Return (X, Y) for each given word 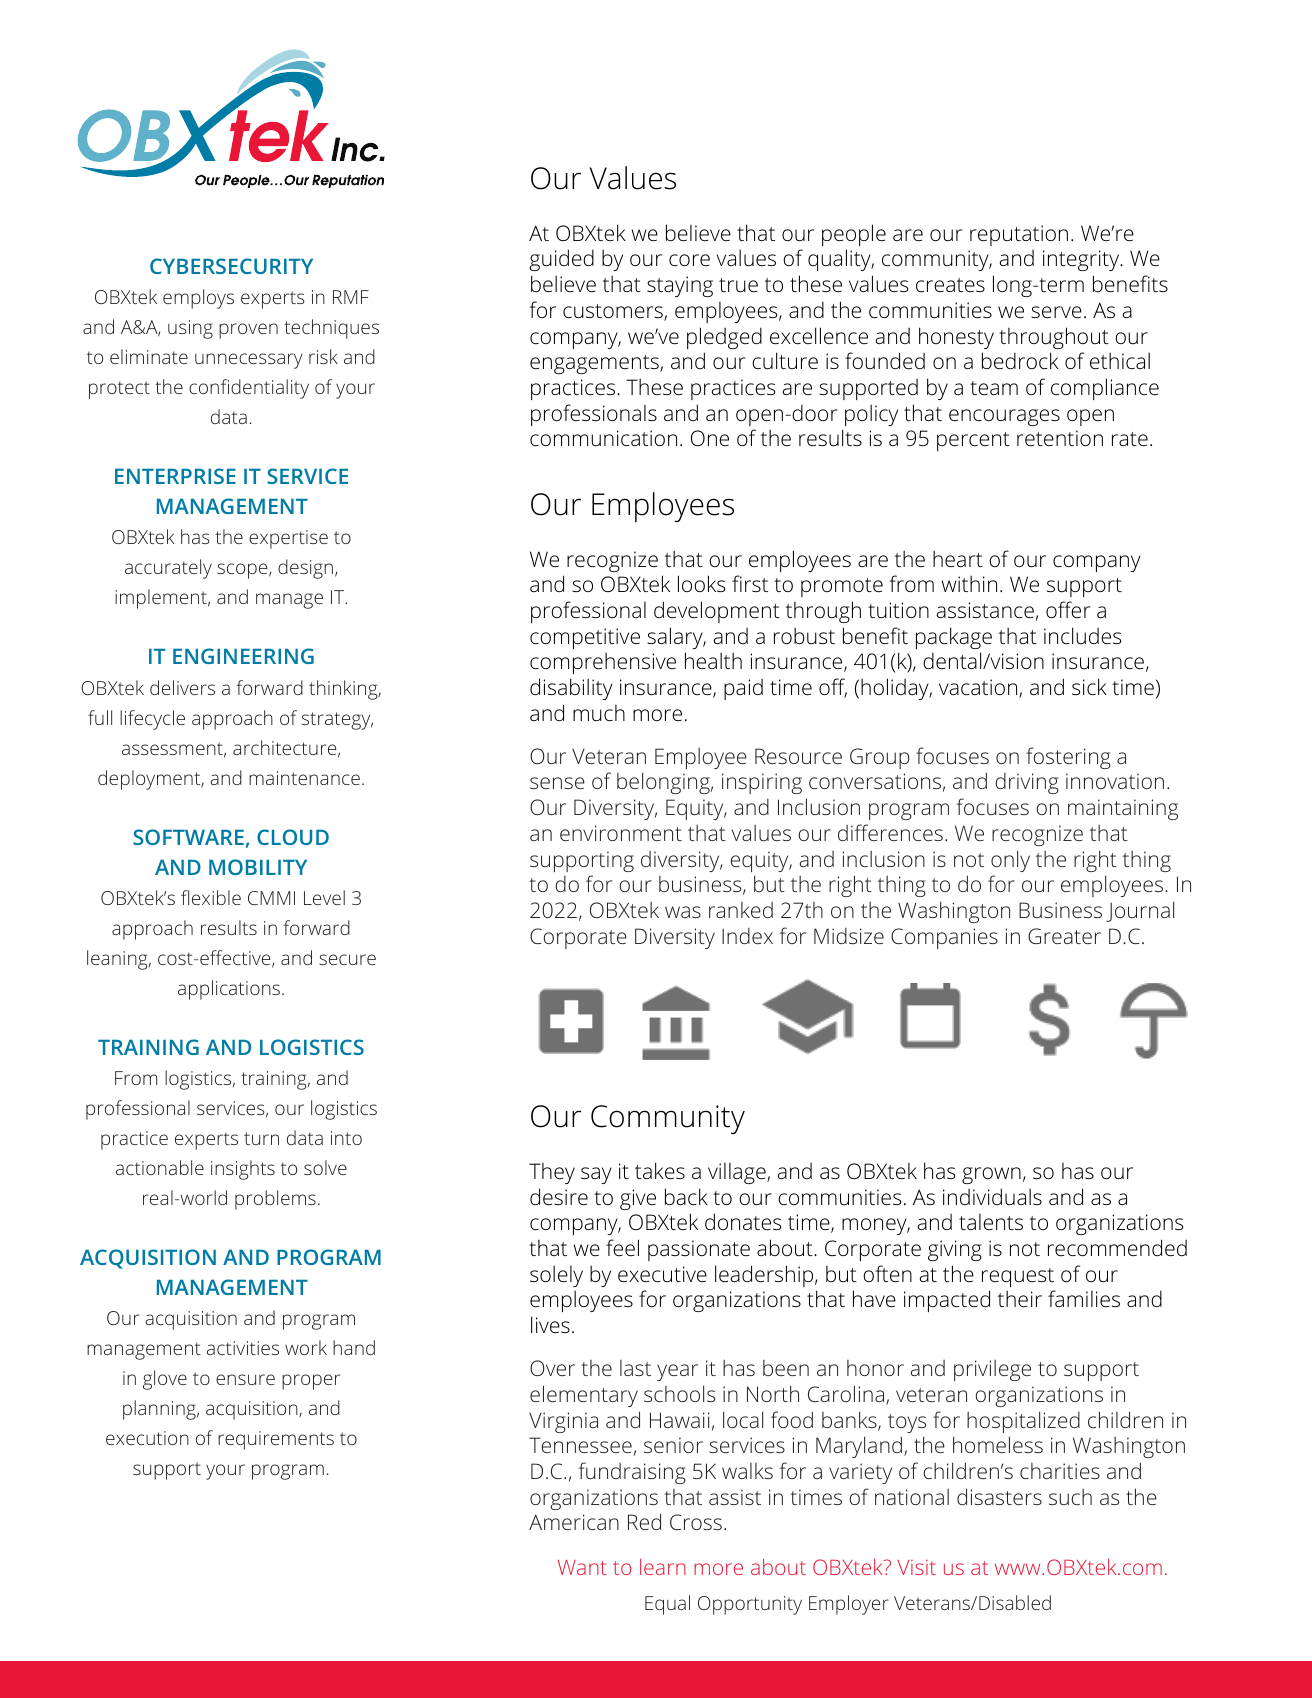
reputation (1019, 235)
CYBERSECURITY (231, 266)
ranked (741, 910)
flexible (211, 897)
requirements (276, 1440)
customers (614, 312)
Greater (1064, 936)
